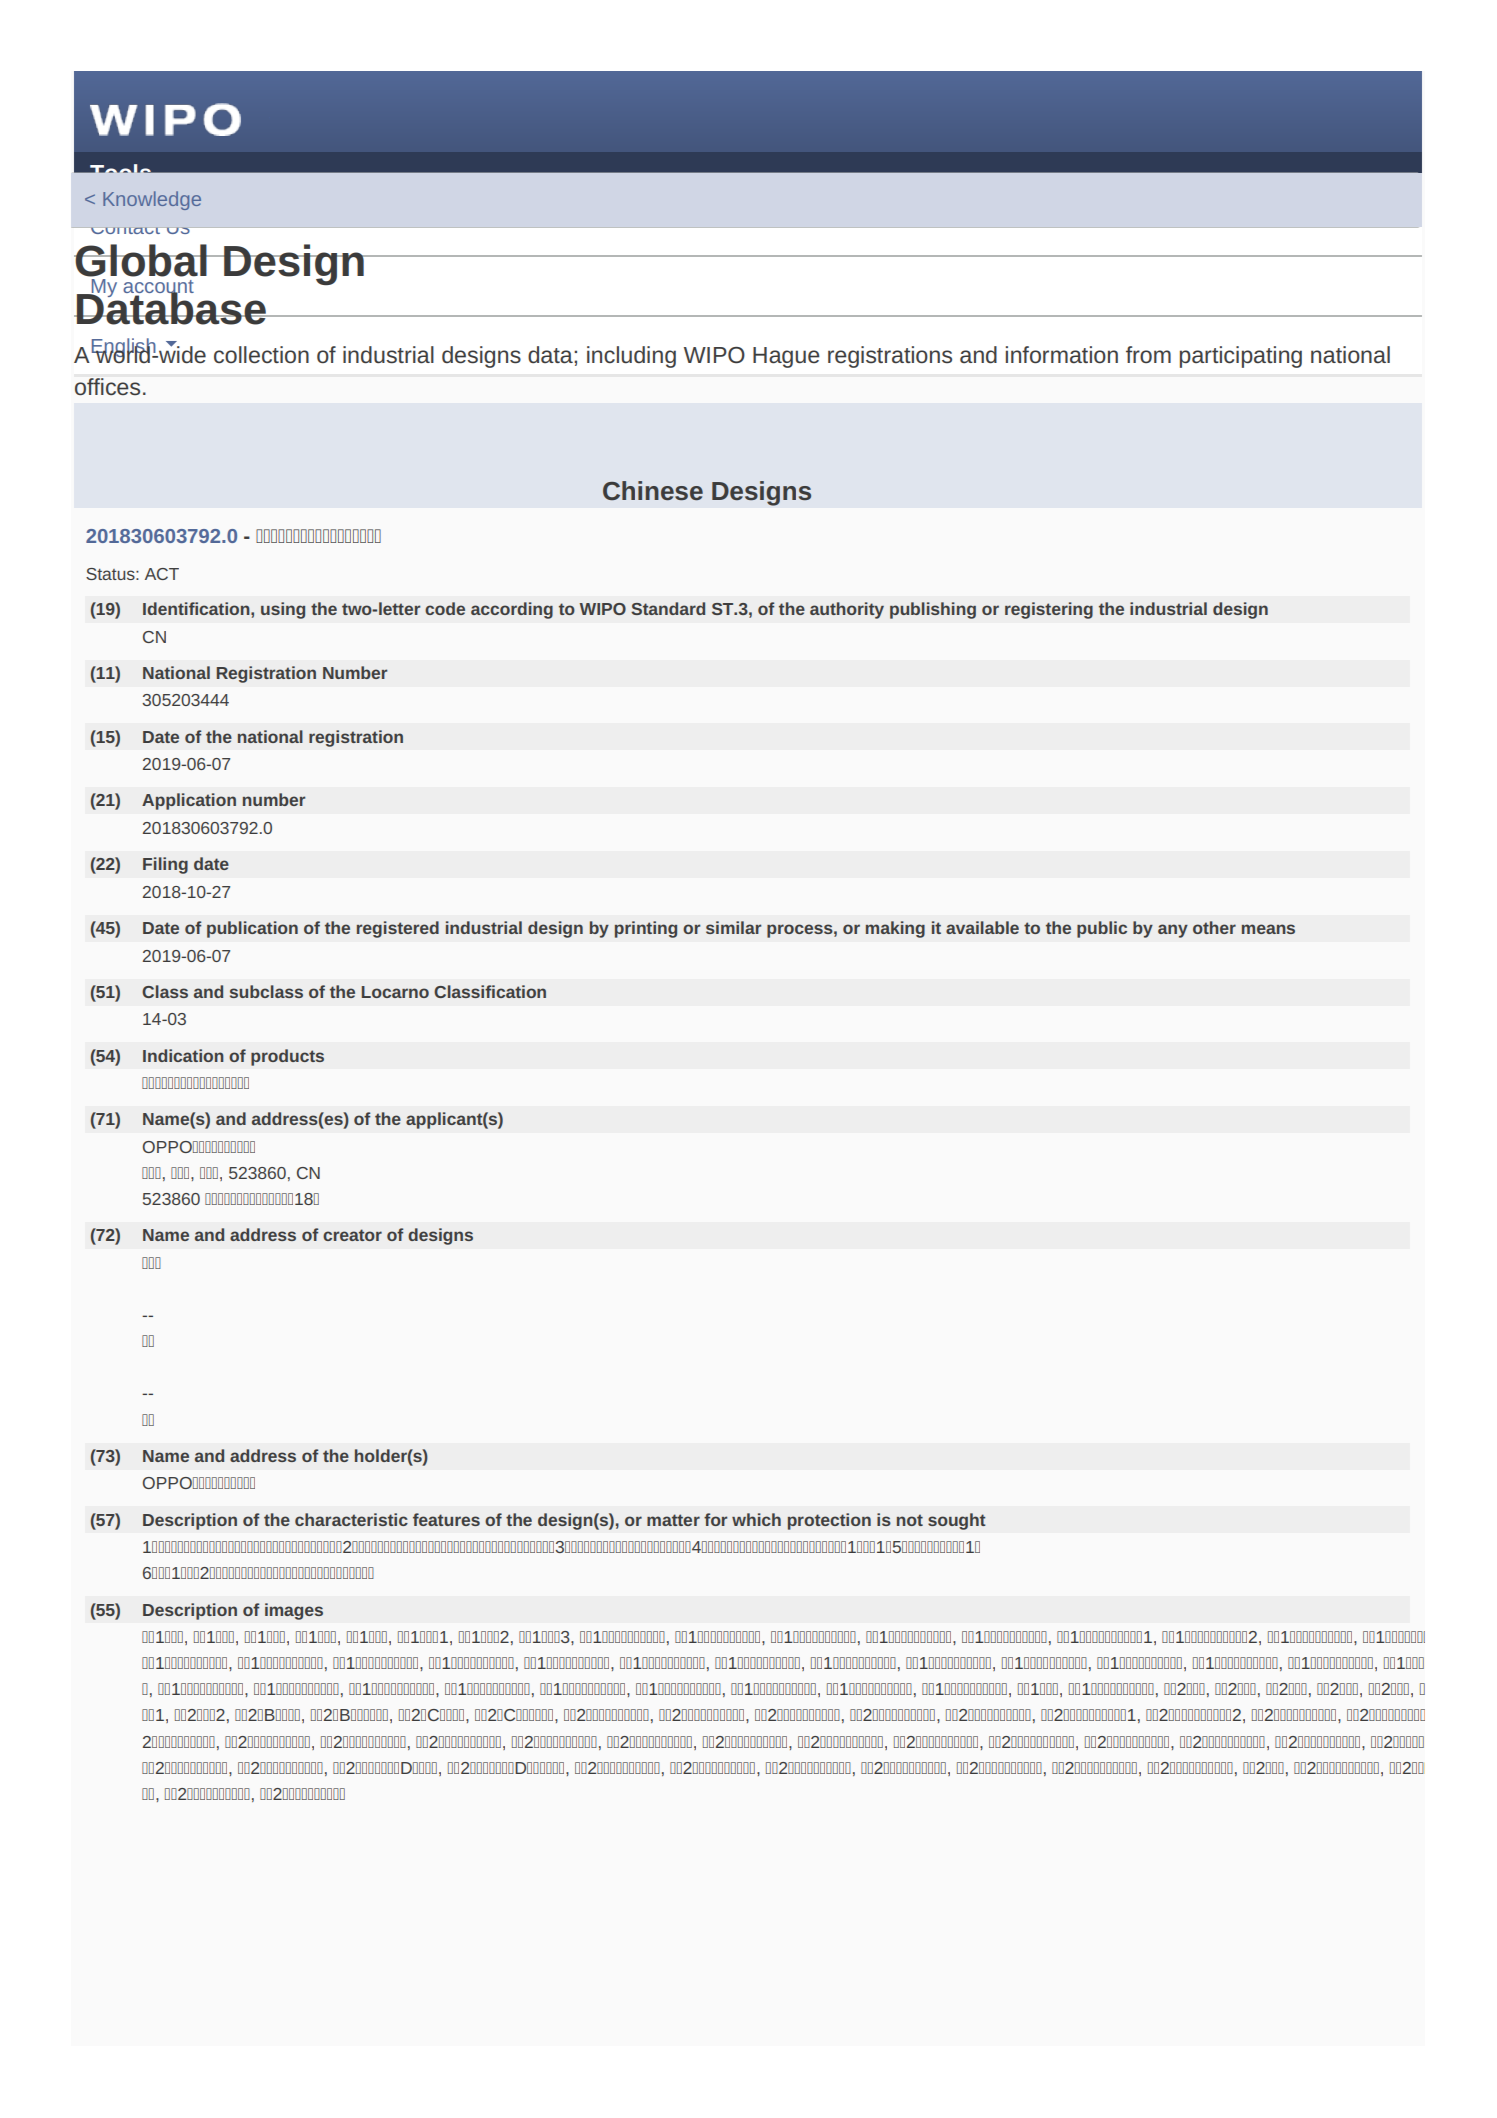  I want to click on matter, so click(673, 1520).
